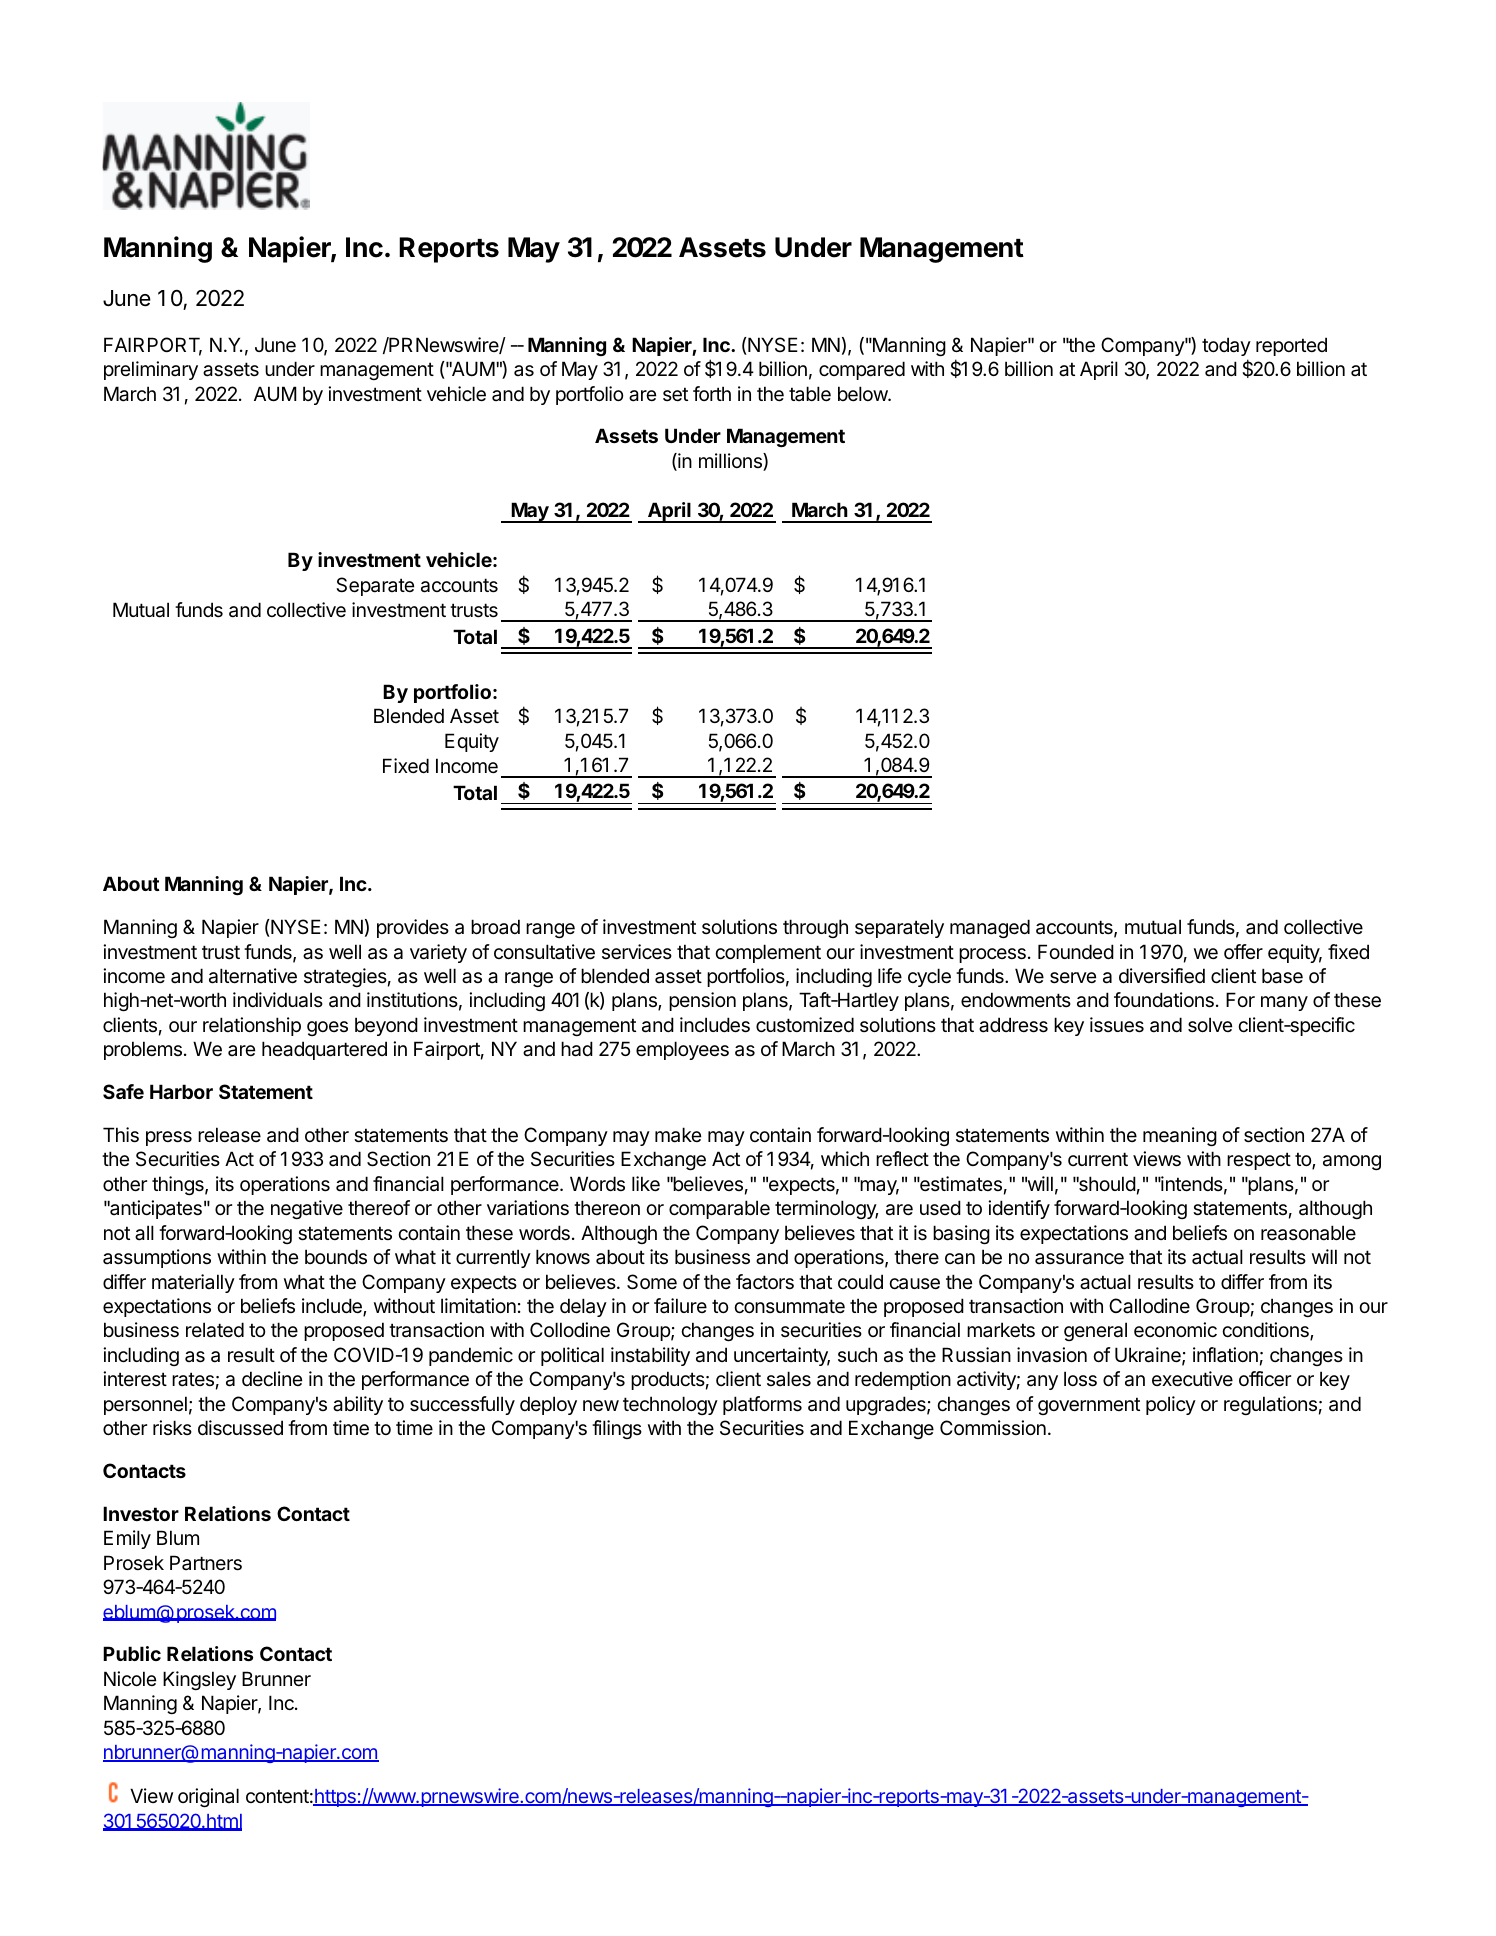  What do you see at coordinates (307, 1209) in the document?
I see `negative` at bounding box center [307, 1209].
